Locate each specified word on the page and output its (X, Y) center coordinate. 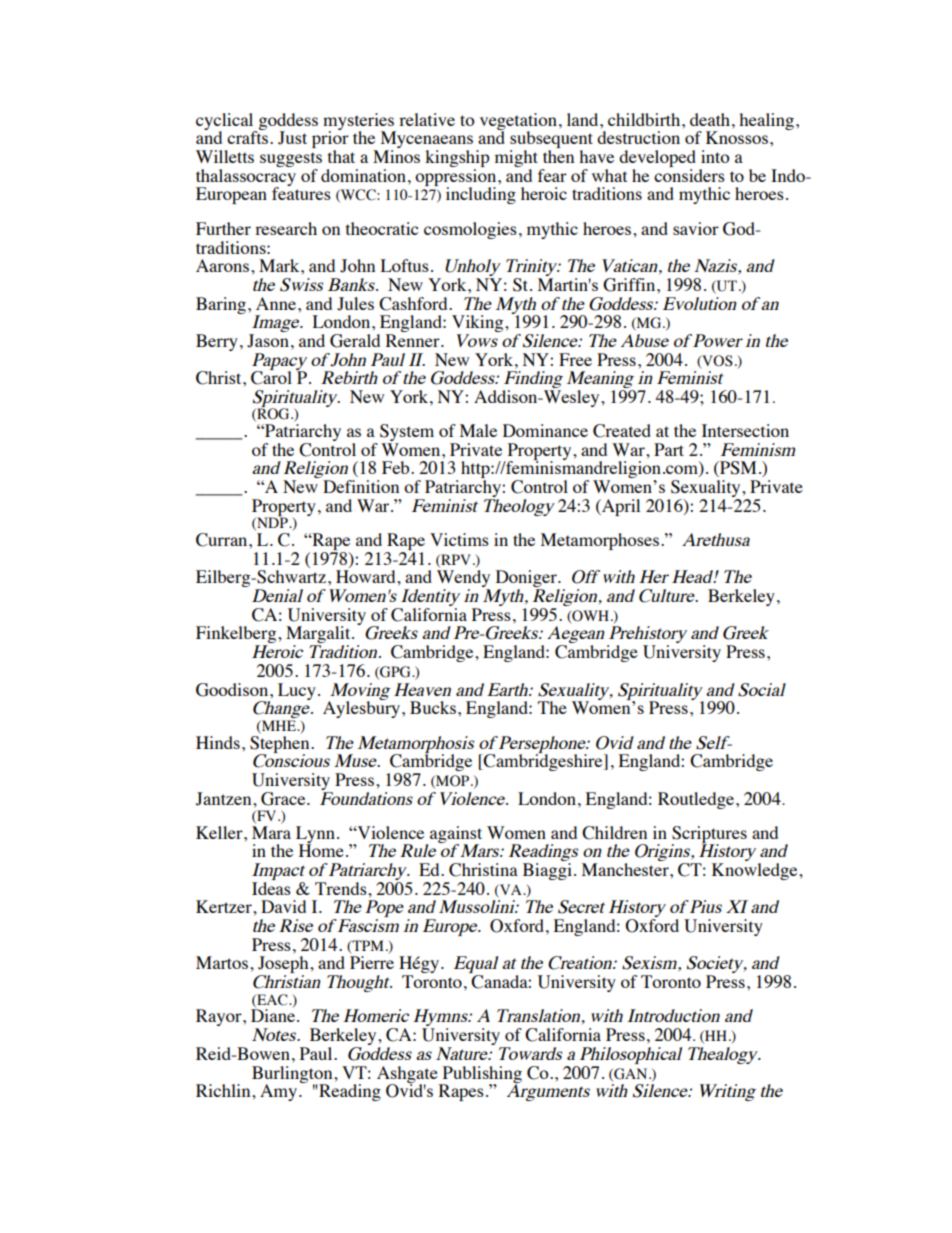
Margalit (319, 636)
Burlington (293, 1075)
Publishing (481, 1075)
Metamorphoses (600, 541)
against (455, 835)
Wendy (463, 580)
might (518, 160)
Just (292, 138)
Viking (479, 325)
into (715, 156)
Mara (271, 832)
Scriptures (709, 835)
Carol (271, 377)
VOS (716, 361)
